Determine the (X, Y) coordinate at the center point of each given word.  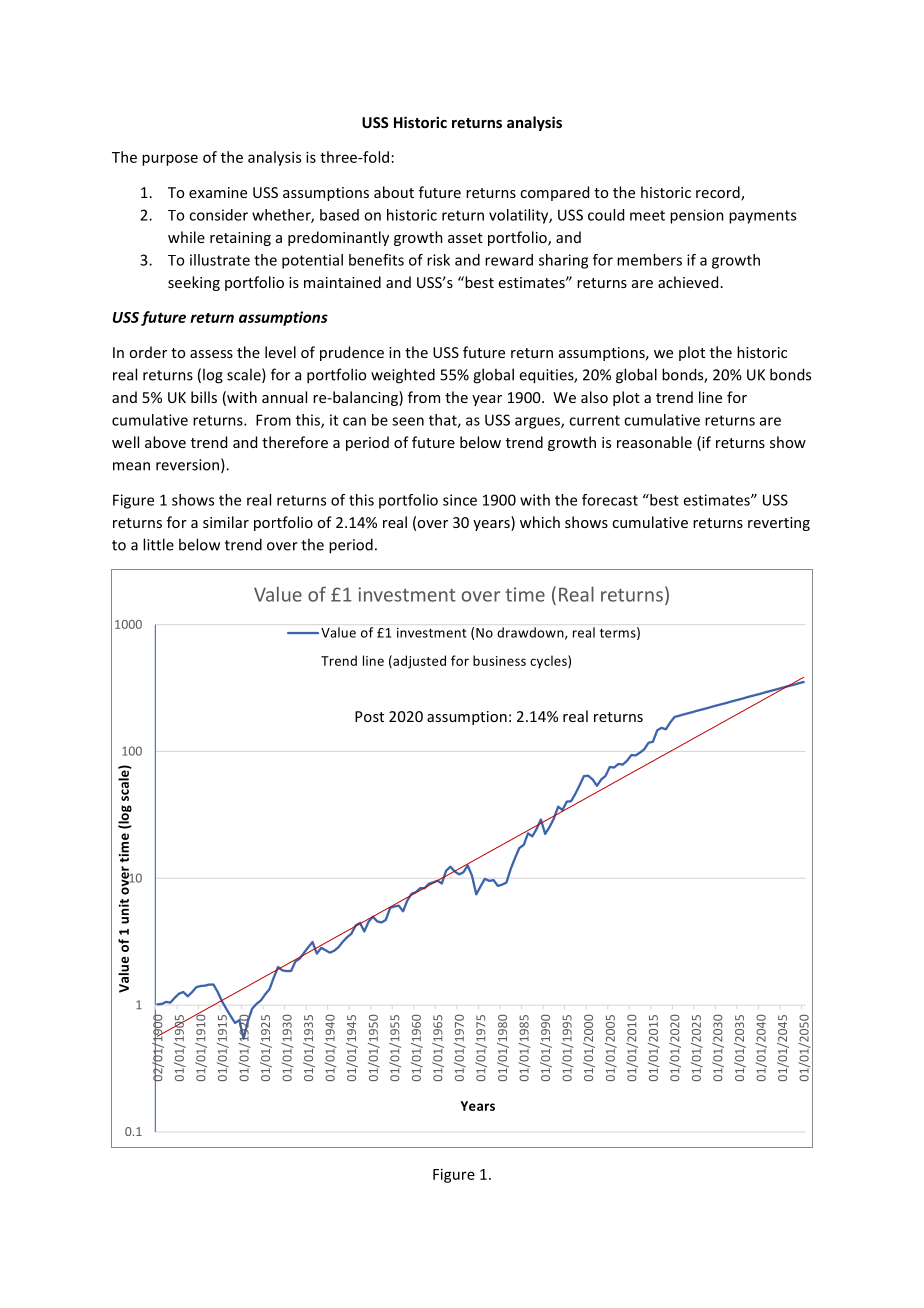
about (394, 192)
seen (408, 421)
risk (438, 260)
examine (218, 192)
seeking (194, 283)
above (165, 442)
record (719, 193)
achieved (688, 282)
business (499, 660)
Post (369, 716)
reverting (779, 524)
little (158, 544)
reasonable (654, 442)
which (540, 522)
